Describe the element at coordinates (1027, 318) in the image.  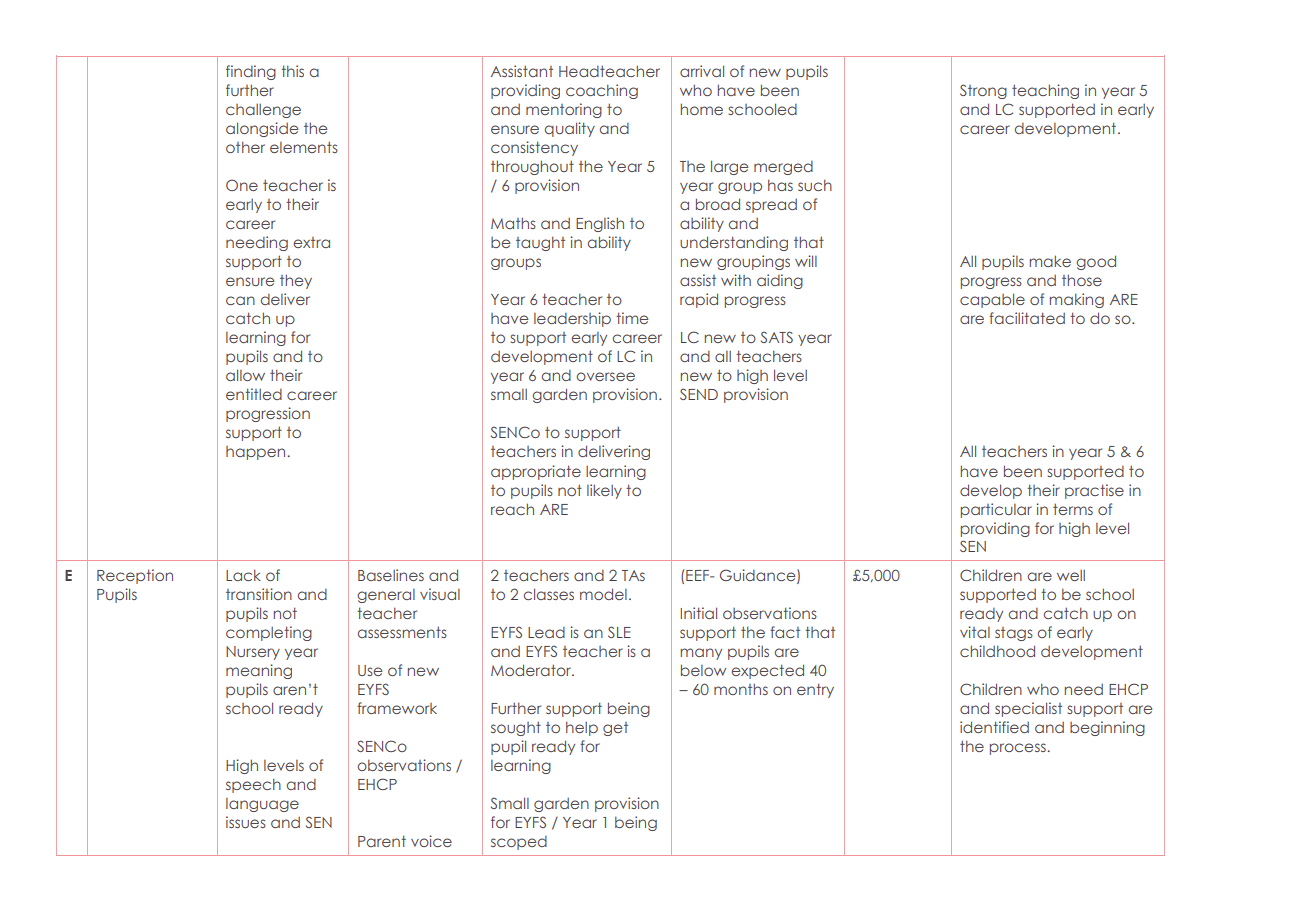
I see `facilitated` at that location.
